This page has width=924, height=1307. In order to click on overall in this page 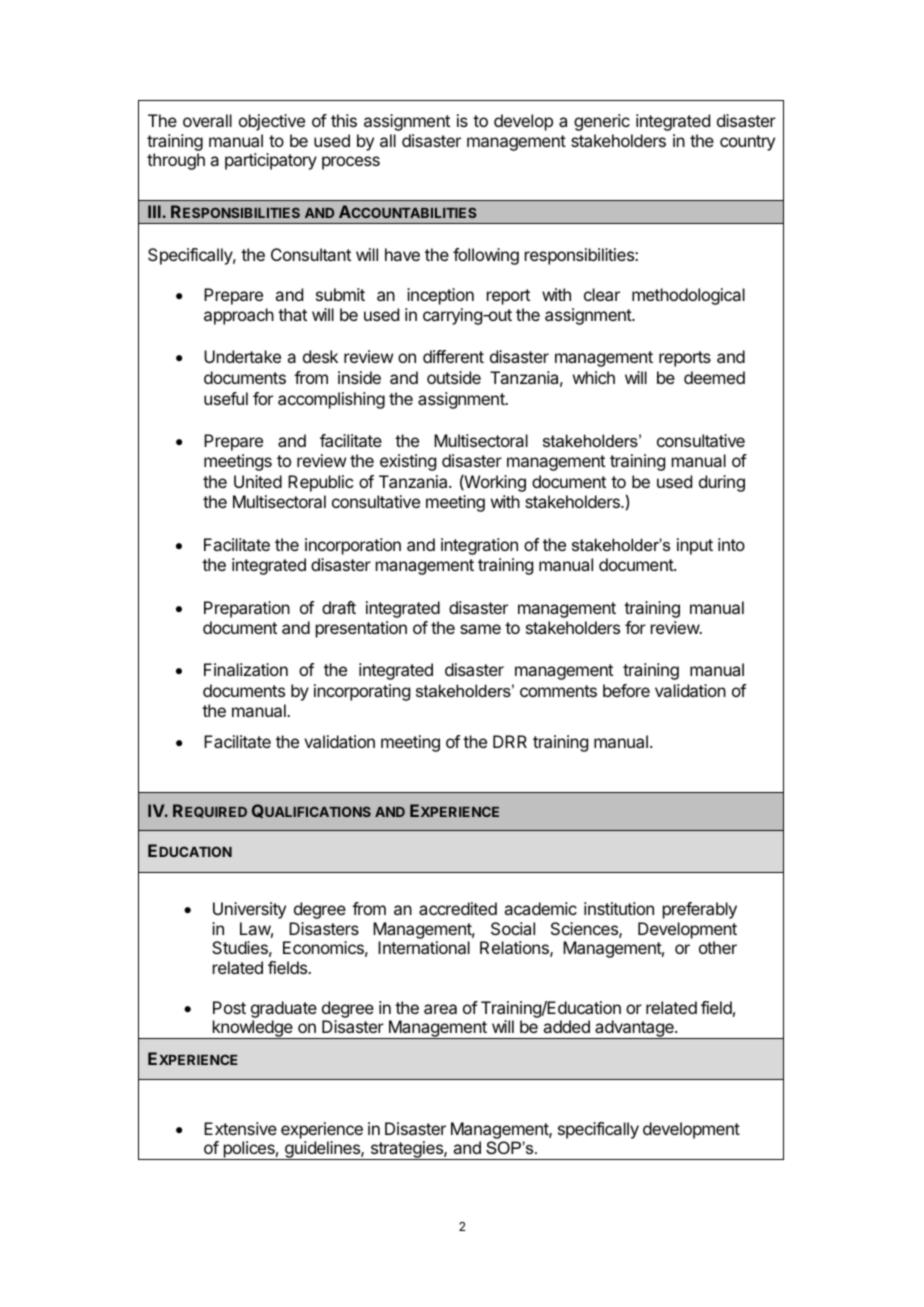, I will do `click(207, 120)`.
